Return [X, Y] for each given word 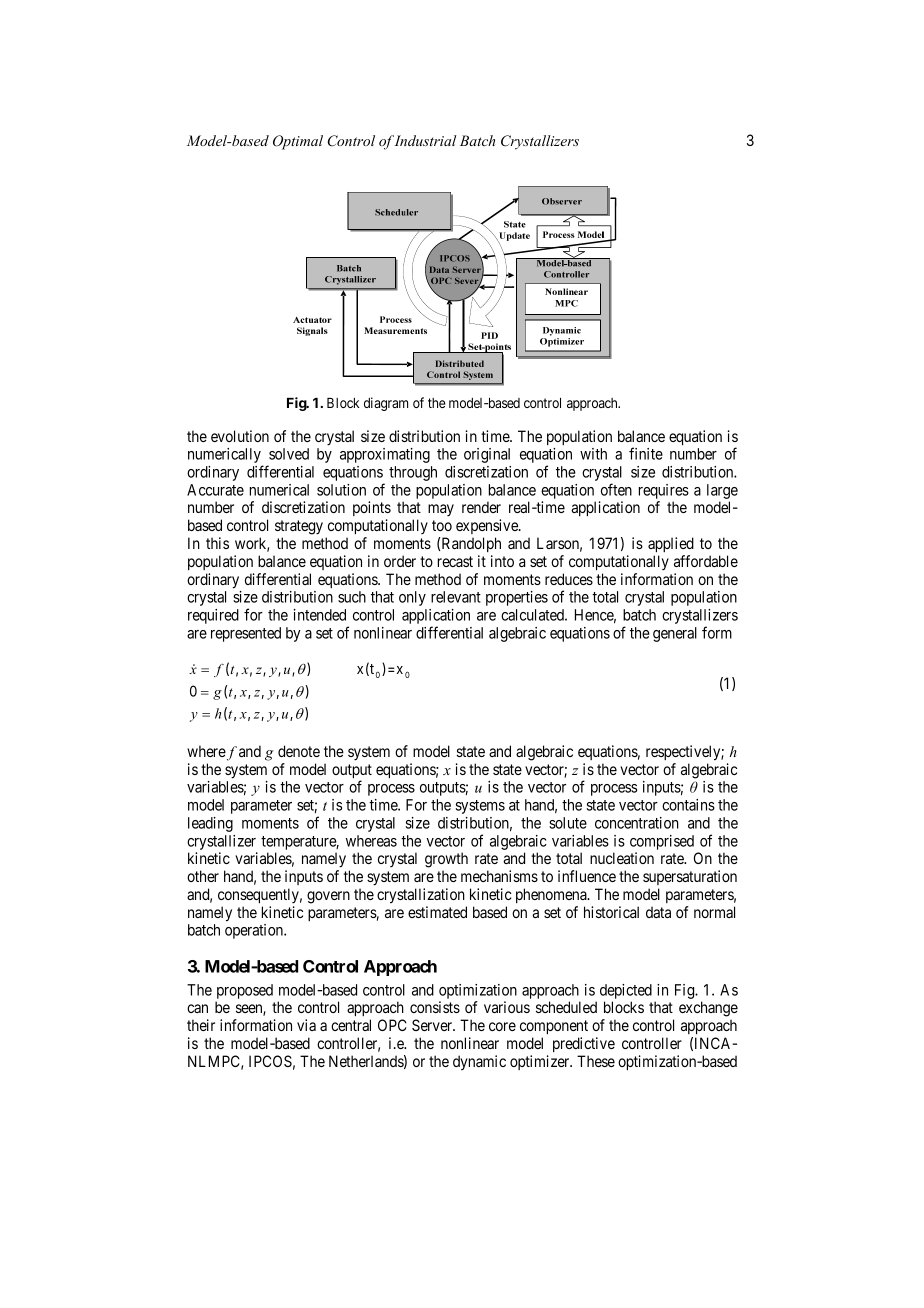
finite [646, 453]
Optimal [298, 142]
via [306, 1025]
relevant [456, 597]
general [675, 634]
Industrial [425, 140]
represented [246, 634]
